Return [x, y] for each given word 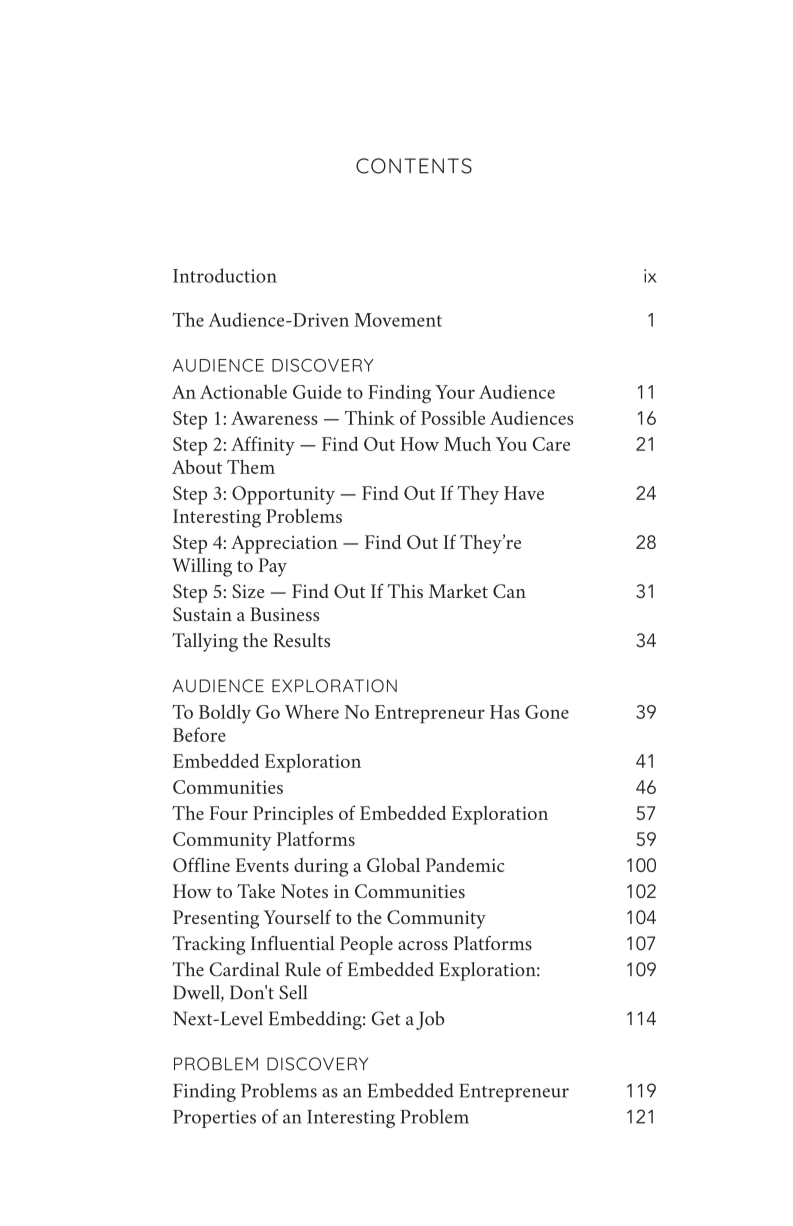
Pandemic [465, 865]
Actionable [243, 391]
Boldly [225, 714]
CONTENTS [414, 166]
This [405, 591]
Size [248, 591]
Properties [214, 1119]
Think [370, 417]
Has [505, 712]
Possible [453, 417]
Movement [398, 320]
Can [509, 591]
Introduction [225, 275]
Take [256, 891]
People [366, 945]
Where [312, 711]
